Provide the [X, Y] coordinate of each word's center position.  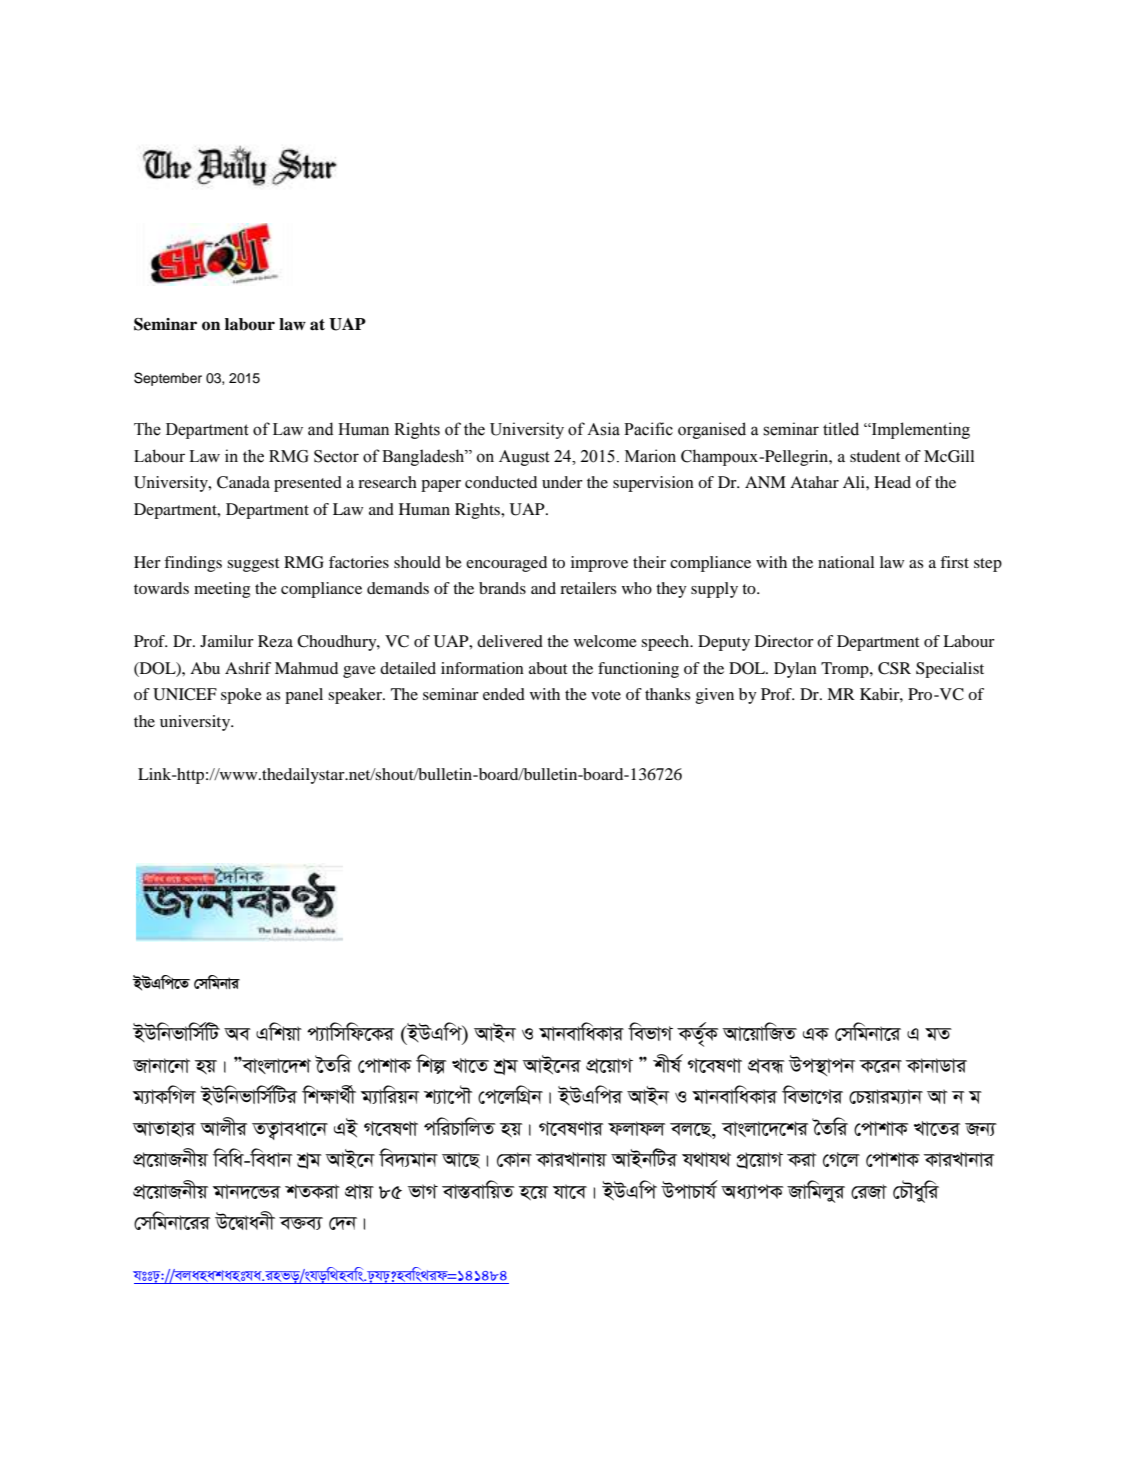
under [562, 482]
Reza [275, 641]
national [846, 562]
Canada [243, 482]
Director [784, 641]
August [524, 458]
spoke [241, 696]
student [875, 456]
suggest [253, 565]
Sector [336, 456]
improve [599, 564]
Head [892, 482]
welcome [605, 641]
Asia [603, 429]
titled [841, 429]
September [168, 379]
